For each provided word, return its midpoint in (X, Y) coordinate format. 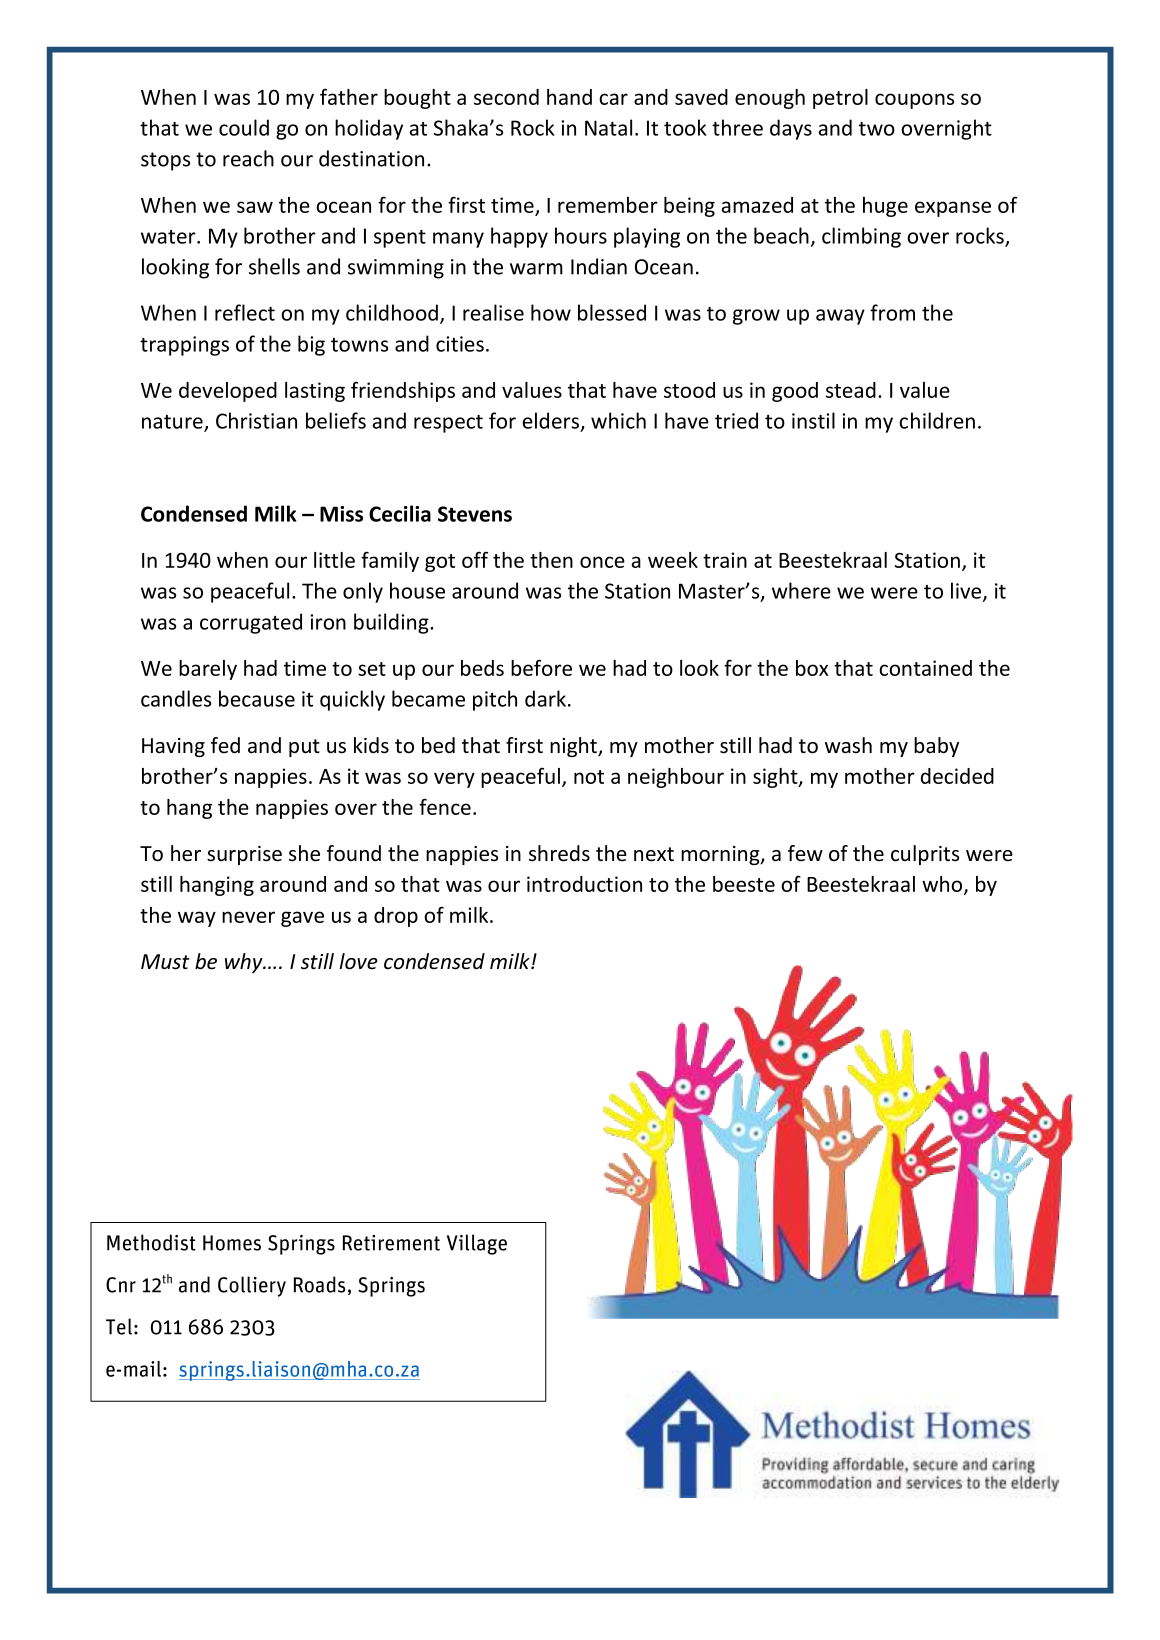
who (943, 885)
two (877, 129)
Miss (341, 514)
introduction (584, 884)
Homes (232, 1243)
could (244, 127)
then (551, 560)
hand (569, 97)
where (801, 590)
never (248, 917)
